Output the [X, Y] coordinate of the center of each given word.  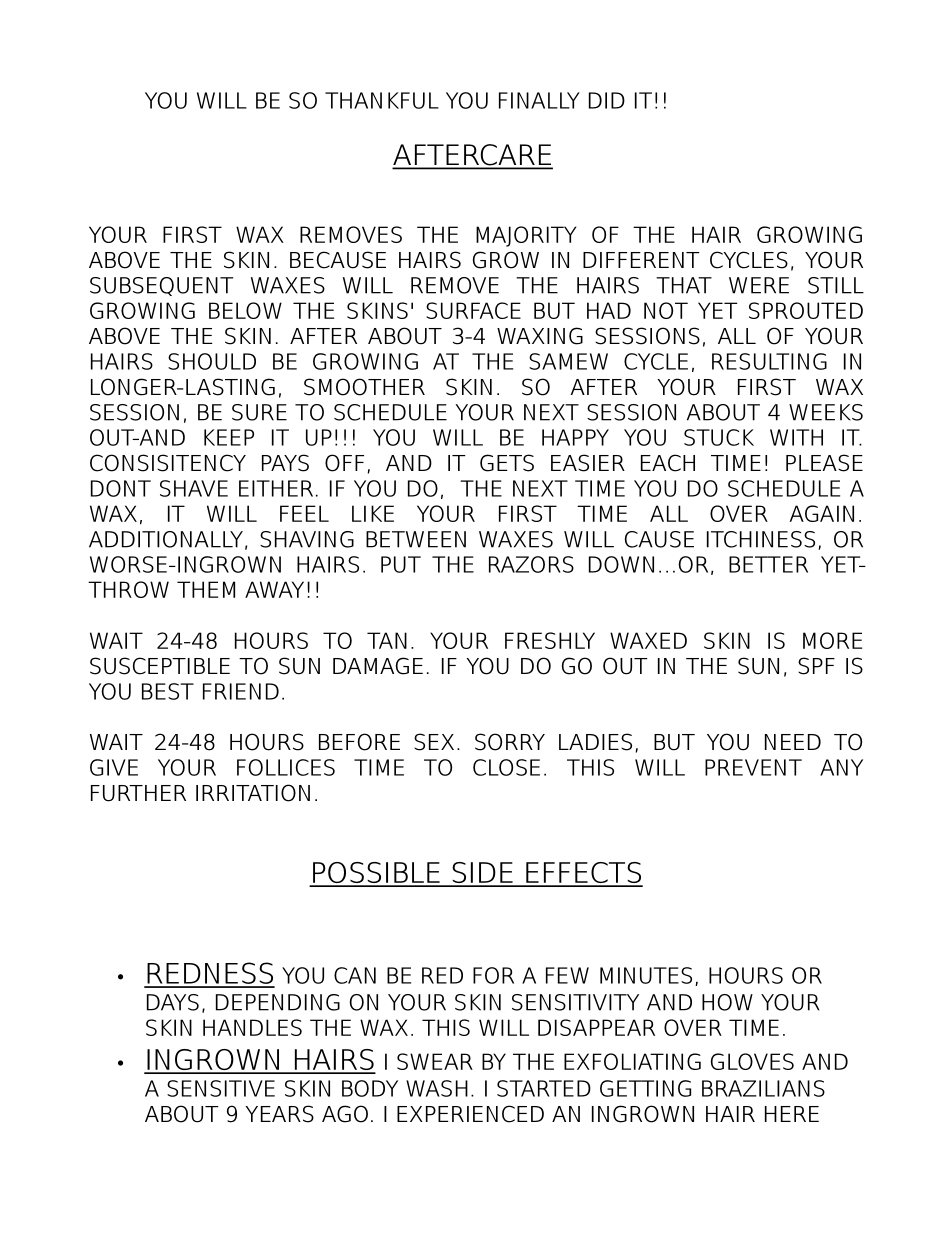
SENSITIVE [221, 1088]
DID [607, 100]
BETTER [768, 564]
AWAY [274, 589]
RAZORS [531, 564]
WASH [437, 1088]
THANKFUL [382, 100]
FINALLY [539, 100]
